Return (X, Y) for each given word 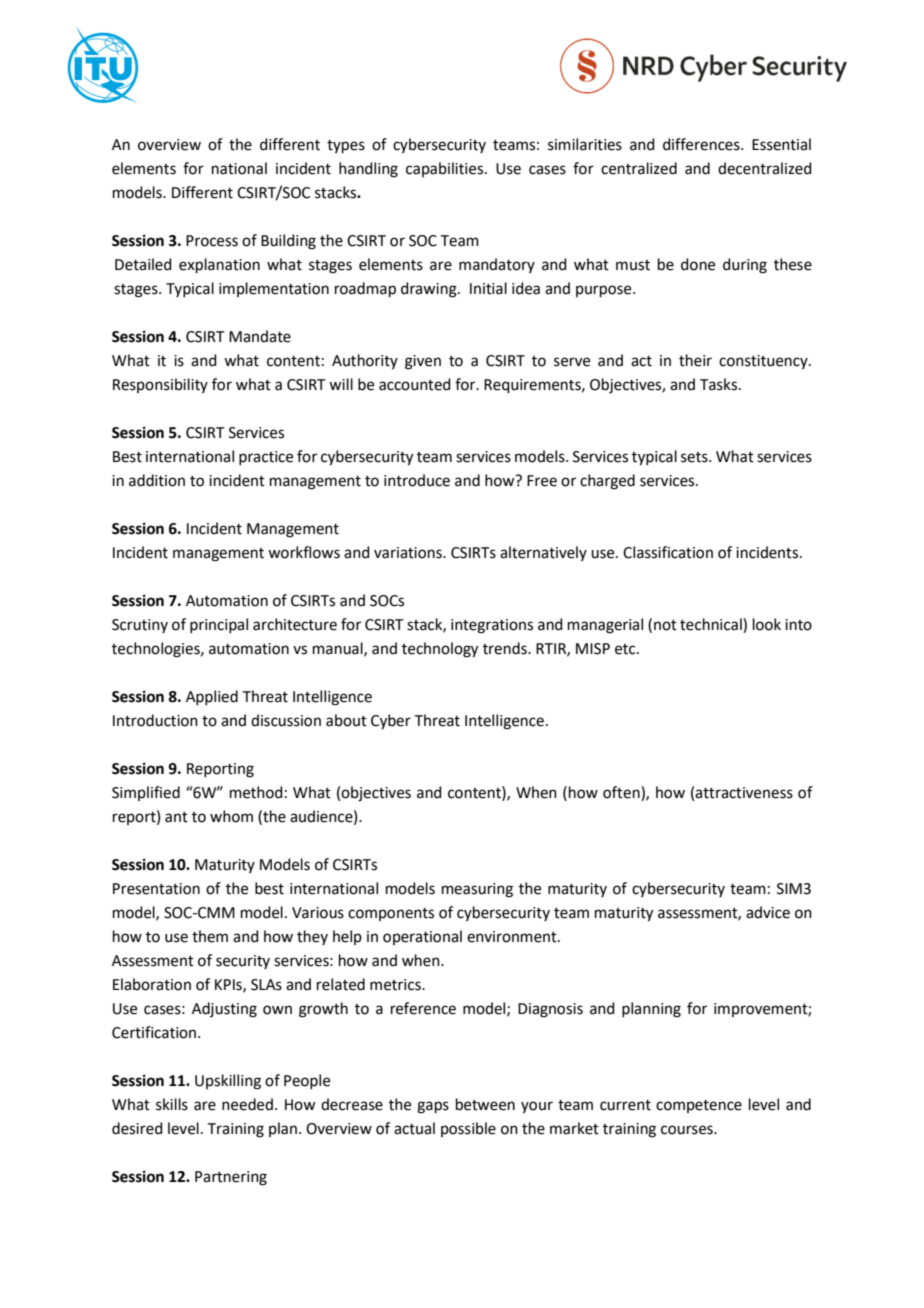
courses (688, 1130)
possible (468, 1129)
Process (212, 241)
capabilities (446, 169)
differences (702, 144)
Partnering (231, 1178)
